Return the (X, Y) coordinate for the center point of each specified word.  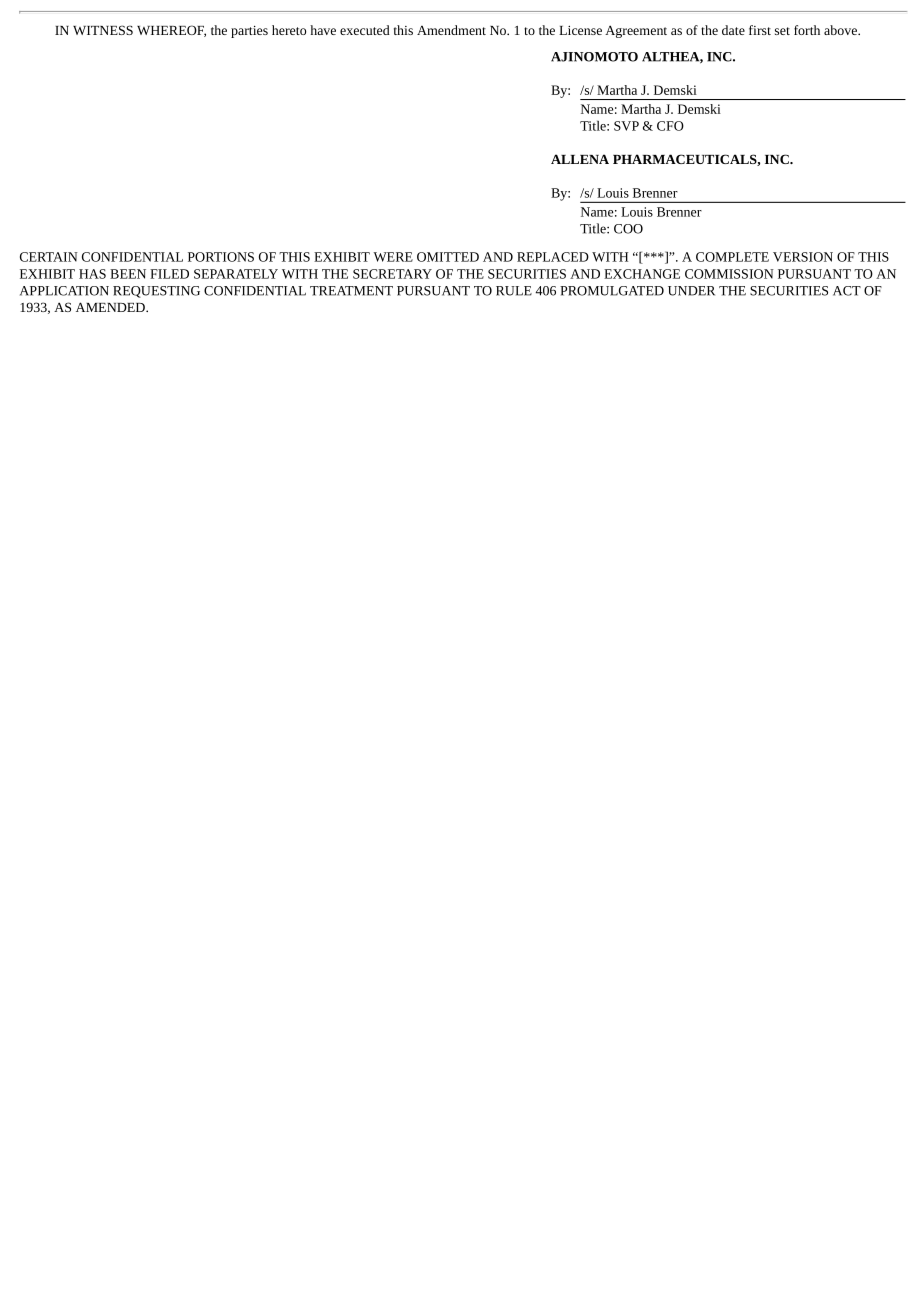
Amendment (451, 30)
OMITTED (448, 257)
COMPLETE (732, 257)
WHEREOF (171, 31)
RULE (514, 291)
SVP (626, 126)
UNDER (691, 291)
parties (249, 32)
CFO (670, 126)
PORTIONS (221, 257)
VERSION (803, 257)
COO (628, 229)
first (760, 30)
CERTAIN (49, 257)
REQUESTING (156, 292)
